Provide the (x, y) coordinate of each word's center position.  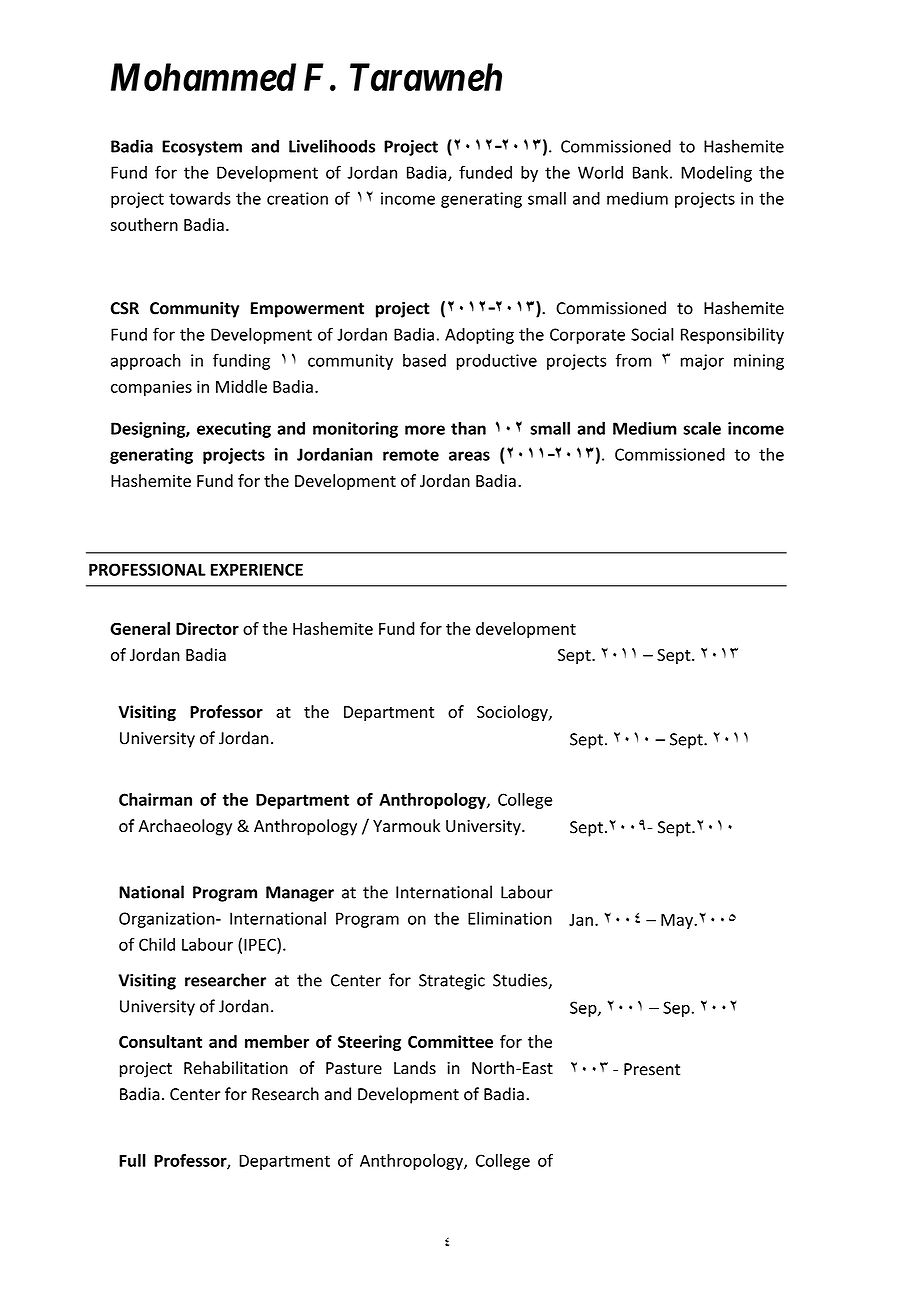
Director (207, 628)
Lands (415, 1068)
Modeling (716, 174)
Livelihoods (332, 146)
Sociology (513, 713)
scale (702, 428)
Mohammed (203, 77)
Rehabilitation (236, 1068)
